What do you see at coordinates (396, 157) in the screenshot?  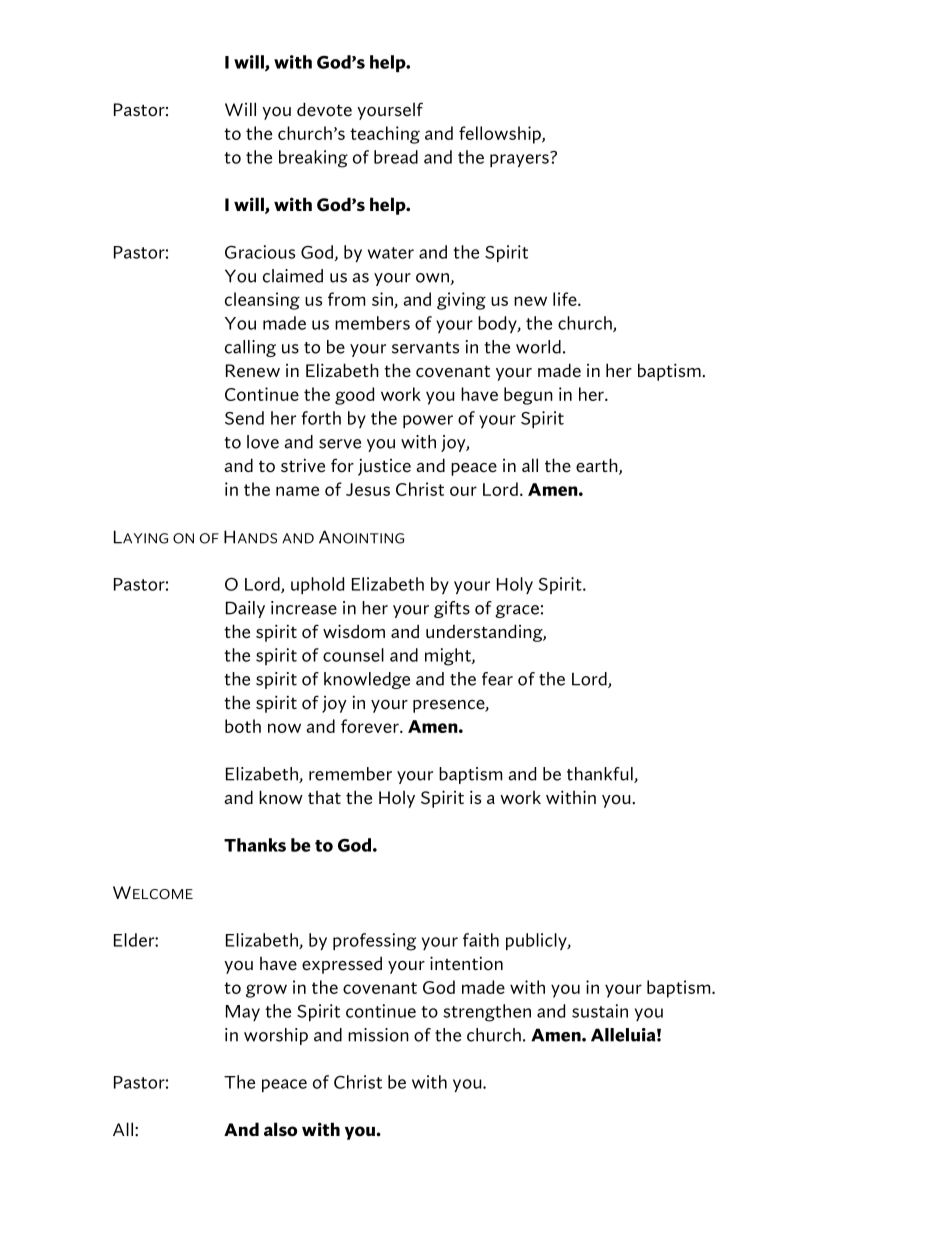 I see `bread` at bounding box center [396, 157].
